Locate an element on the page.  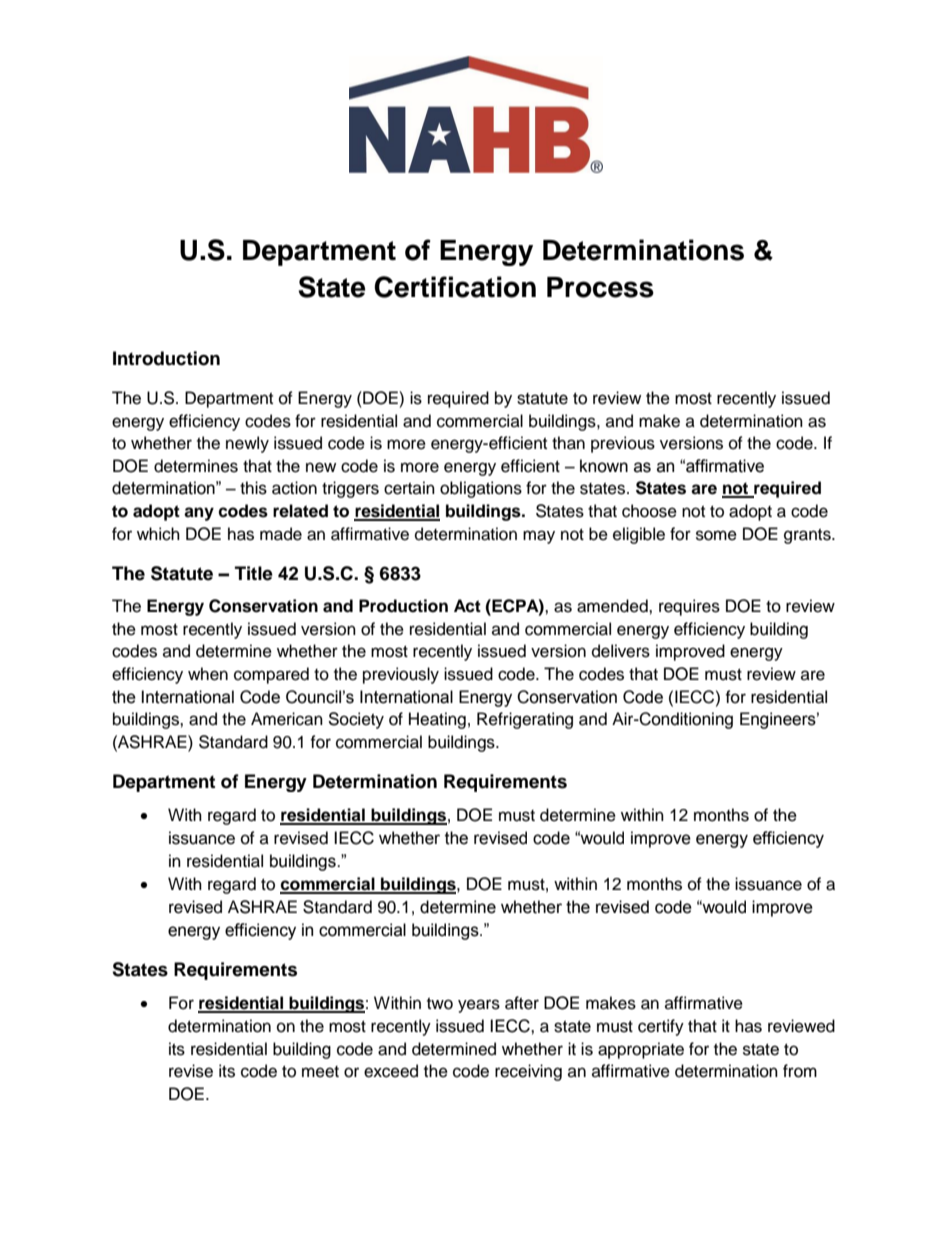
delivers is located at coordinates (621, 651).
